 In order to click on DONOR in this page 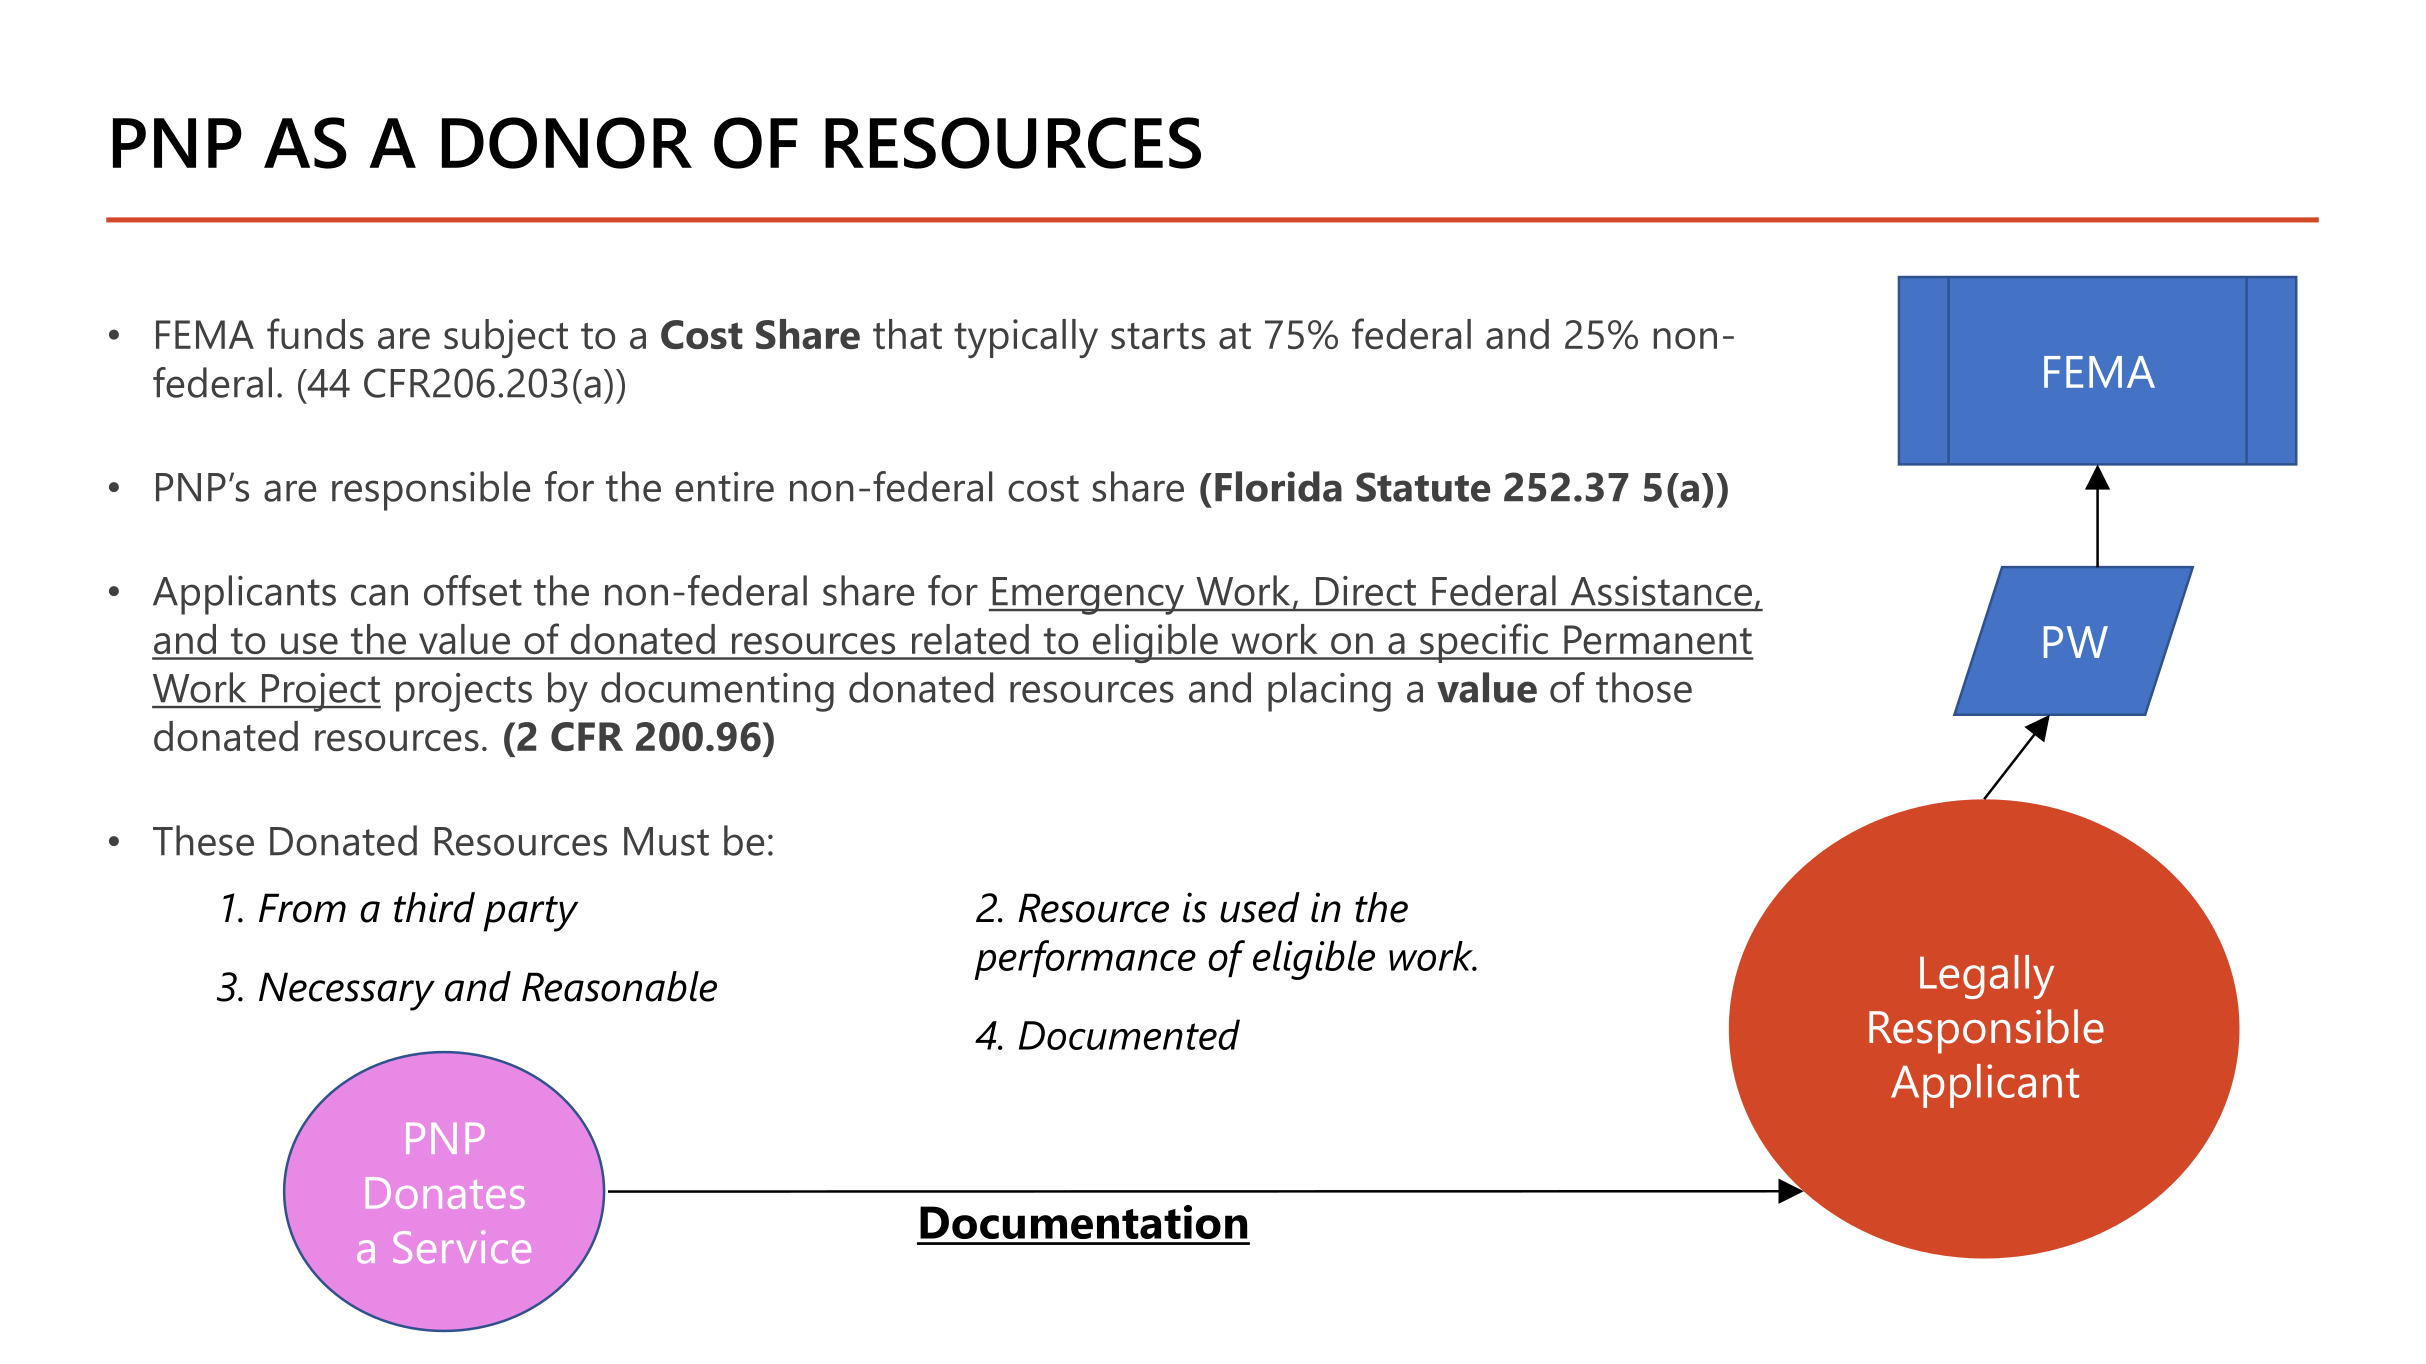, I will do `click(567, 143)`.
